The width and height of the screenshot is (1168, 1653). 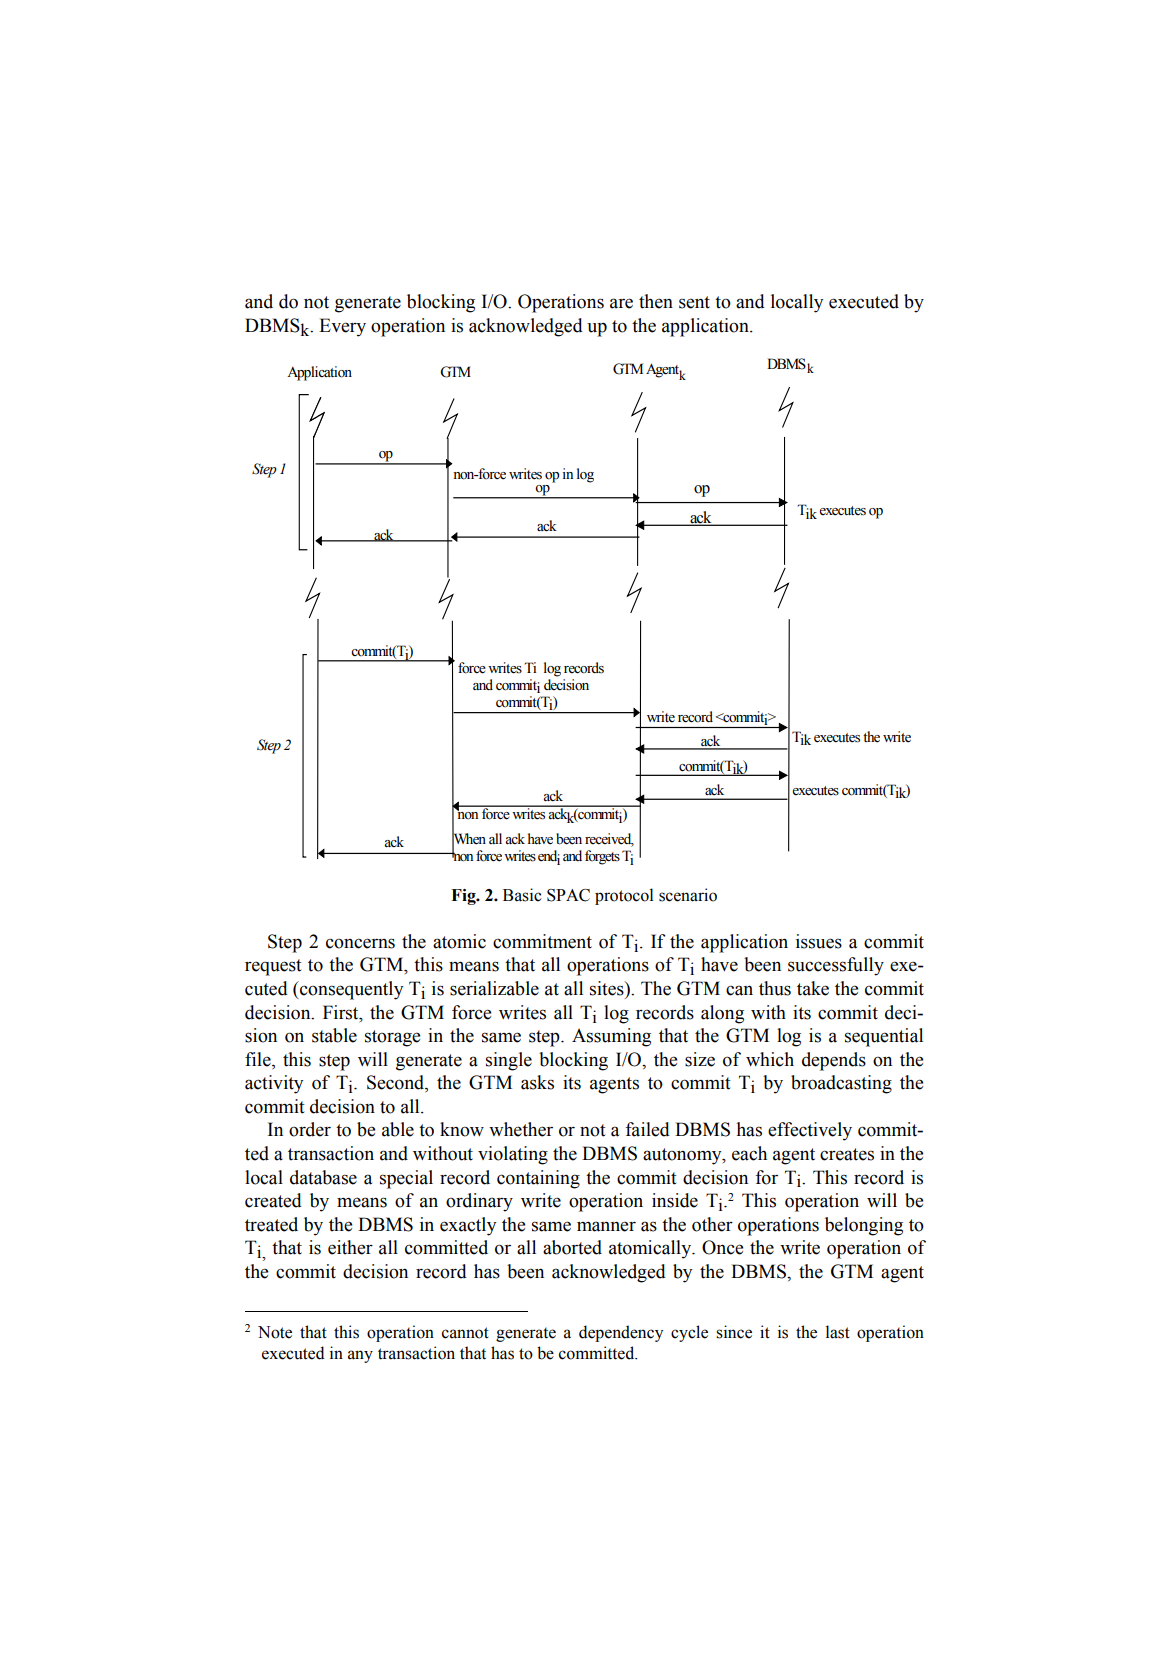 I want to click on are, so click(x=621, y=303).
